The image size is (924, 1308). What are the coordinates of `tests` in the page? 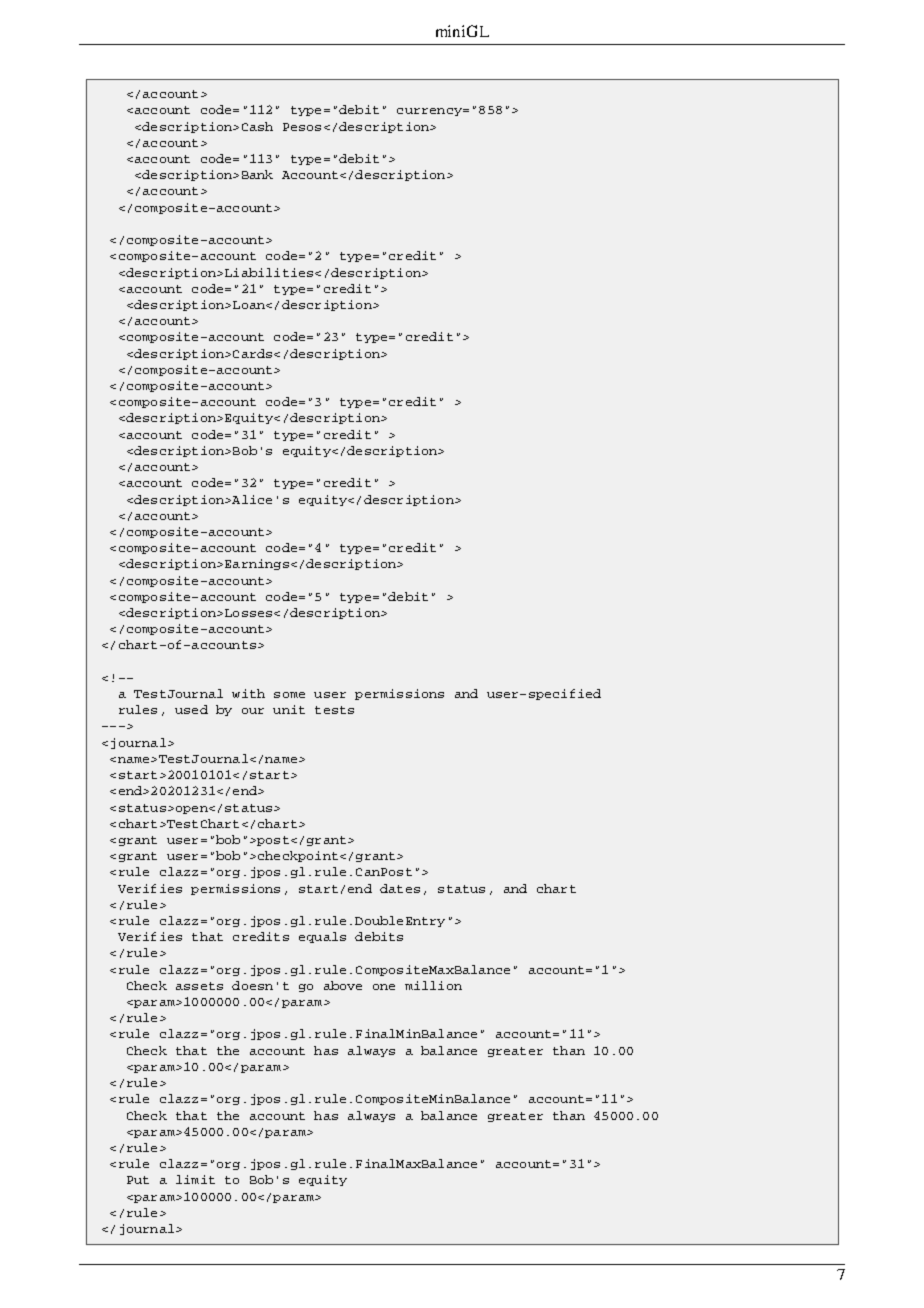 It's located at (334, 710).
